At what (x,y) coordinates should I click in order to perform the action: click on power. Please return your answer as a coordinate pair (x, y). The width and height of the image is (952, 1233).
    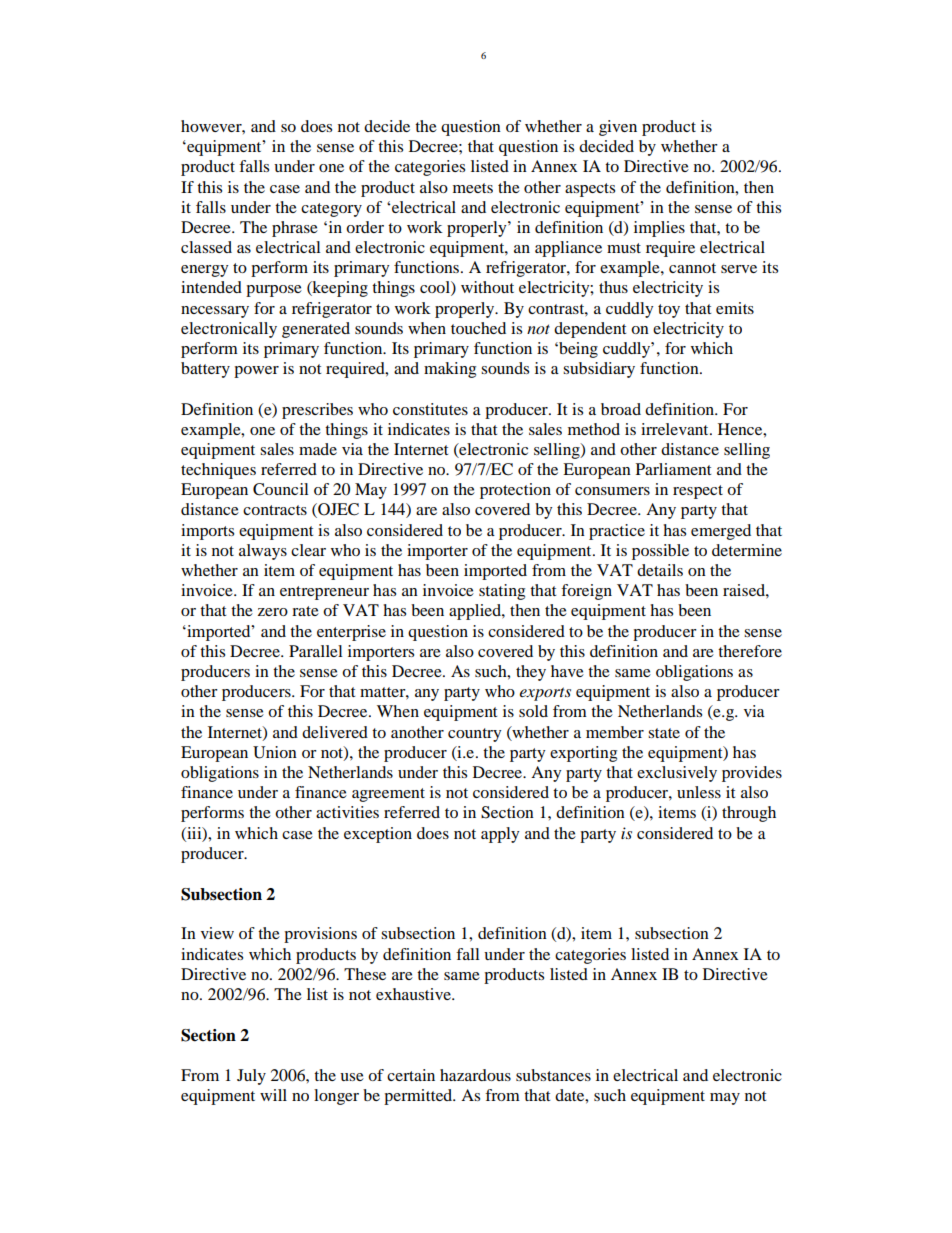
    Looking at the image, I should click on (256, 372).
